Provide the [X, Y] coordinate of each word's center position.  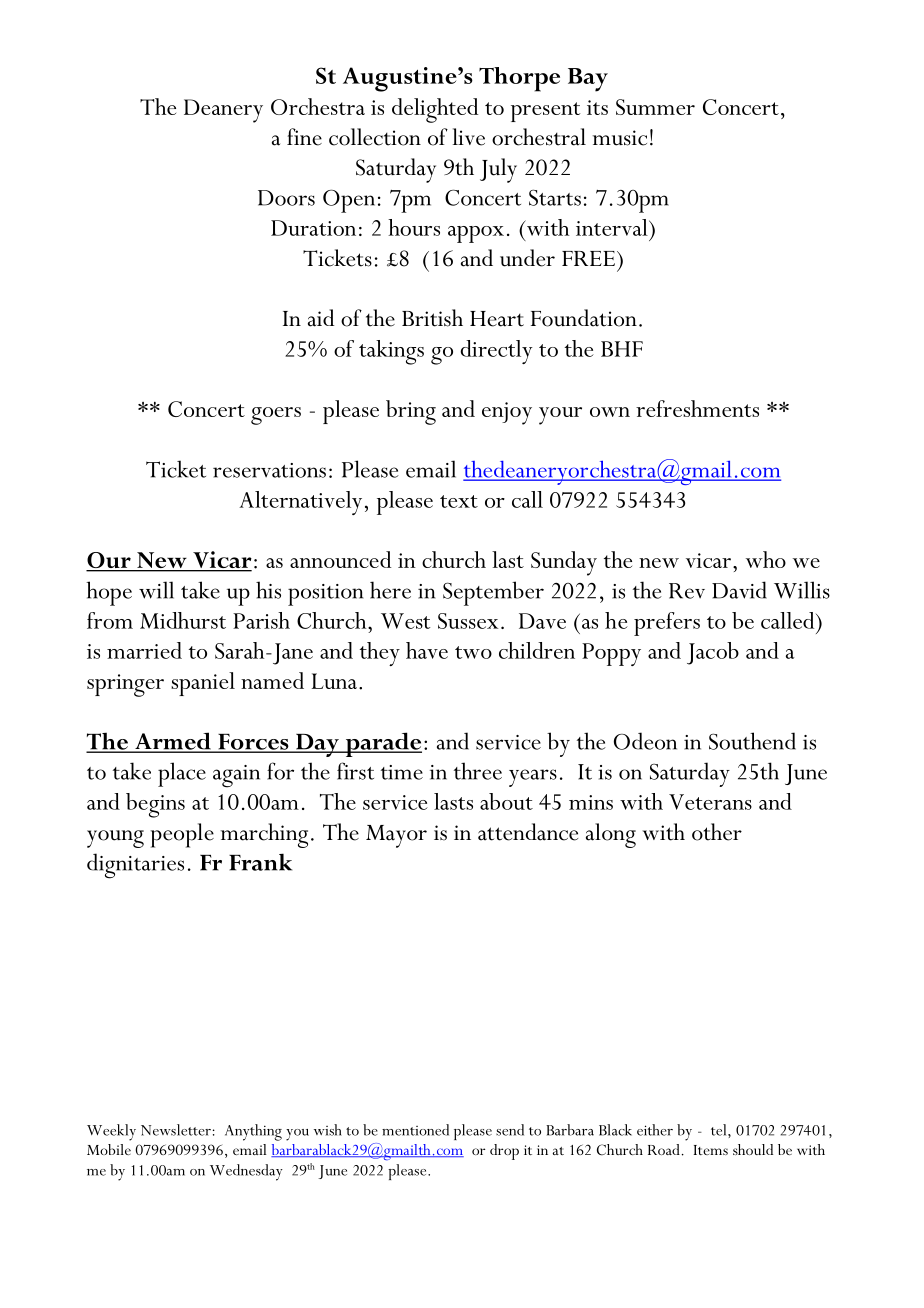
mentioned [415, 1130]
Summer [655, 107]
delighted [435, 110]
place [182, 774]
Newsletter [176, 1130]
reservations [269, 470]
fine [304, 137]
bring [411, 412]
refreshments [697, 408]
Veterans [710, 802]
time [402, 772]
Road [664, 1149]
